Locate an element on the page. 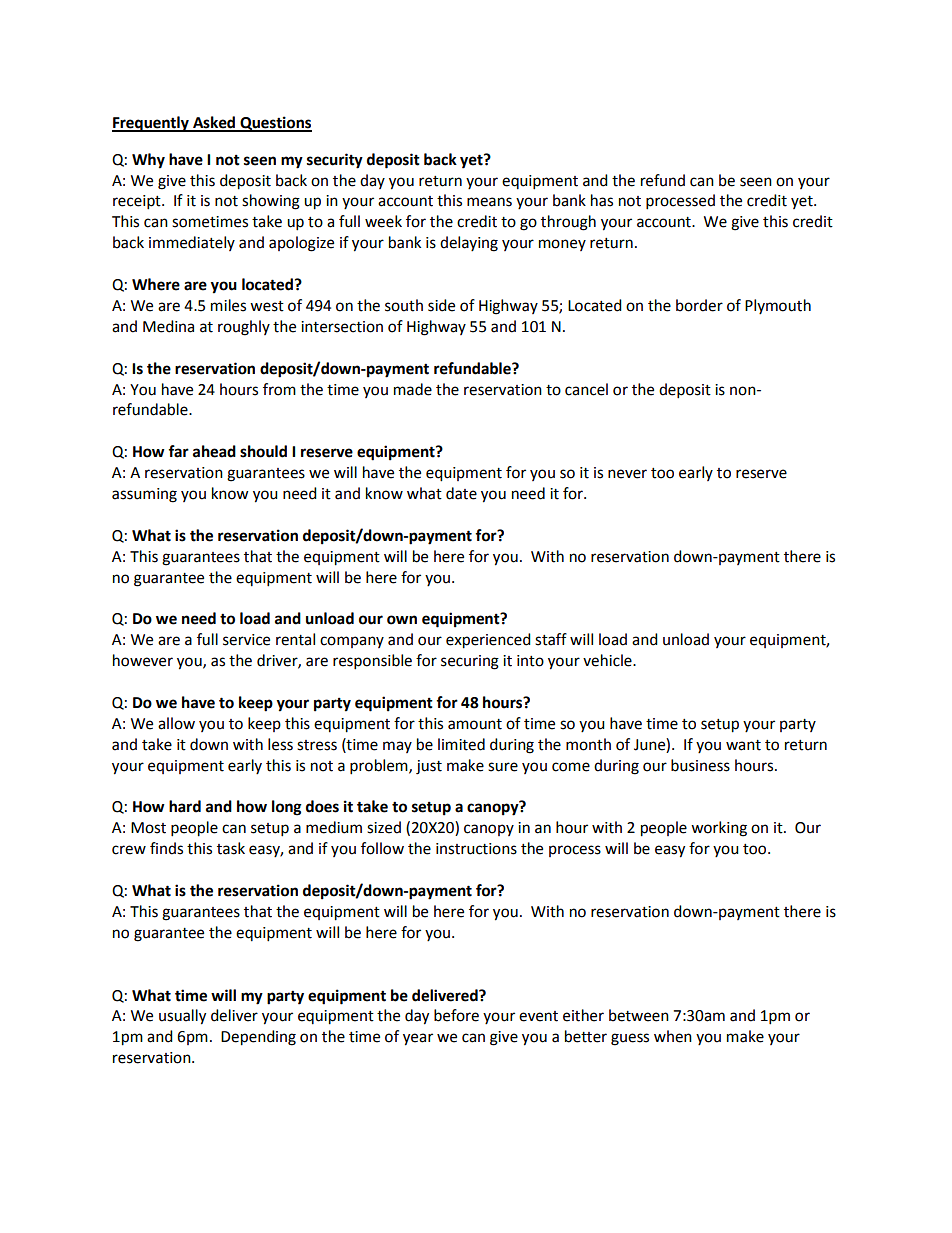  has is located at coordinates (602, 200).
